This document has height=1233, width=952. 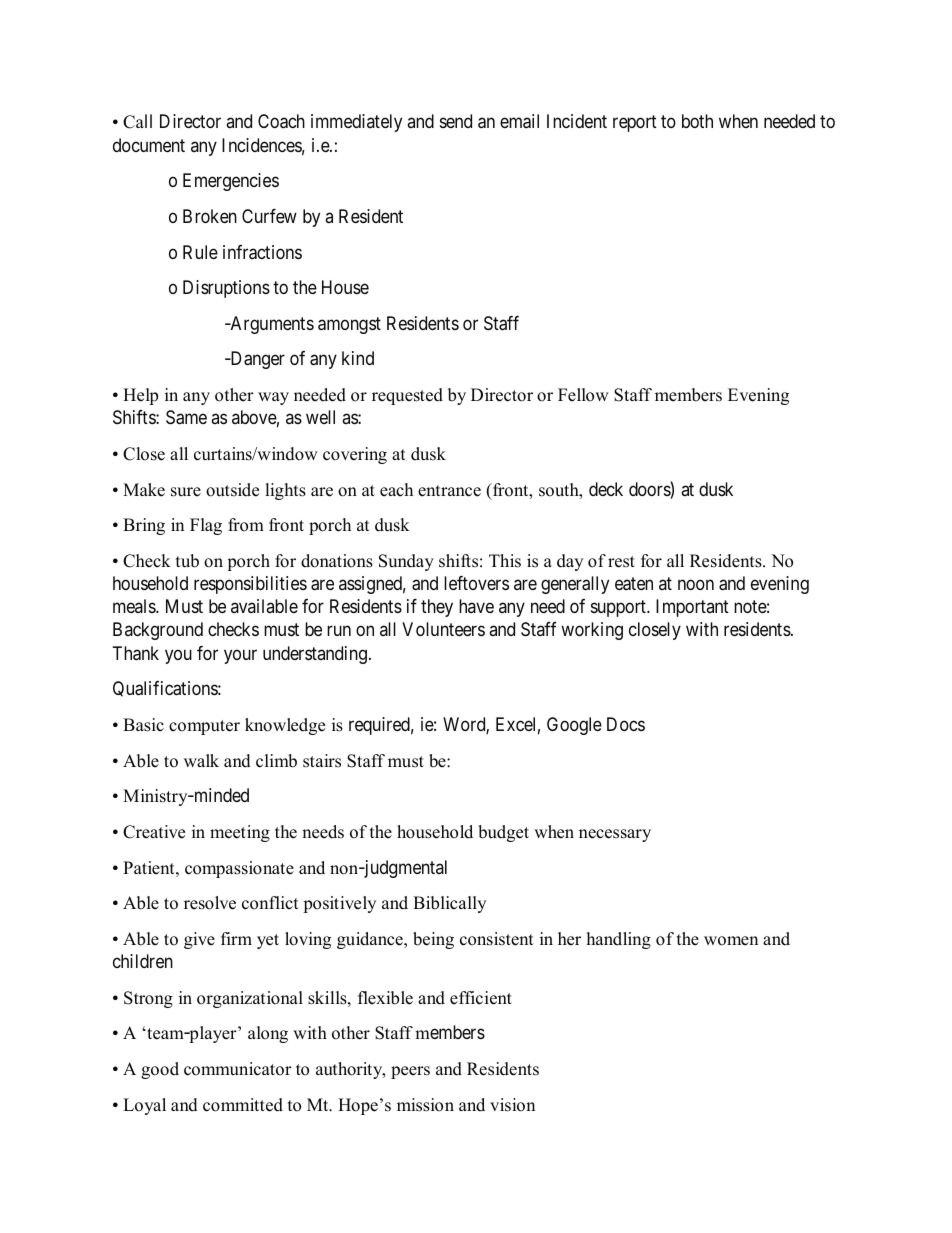 What do you see at coordinates (456, 121) in the document?
I see `send` at bounding box center [456, 121].
